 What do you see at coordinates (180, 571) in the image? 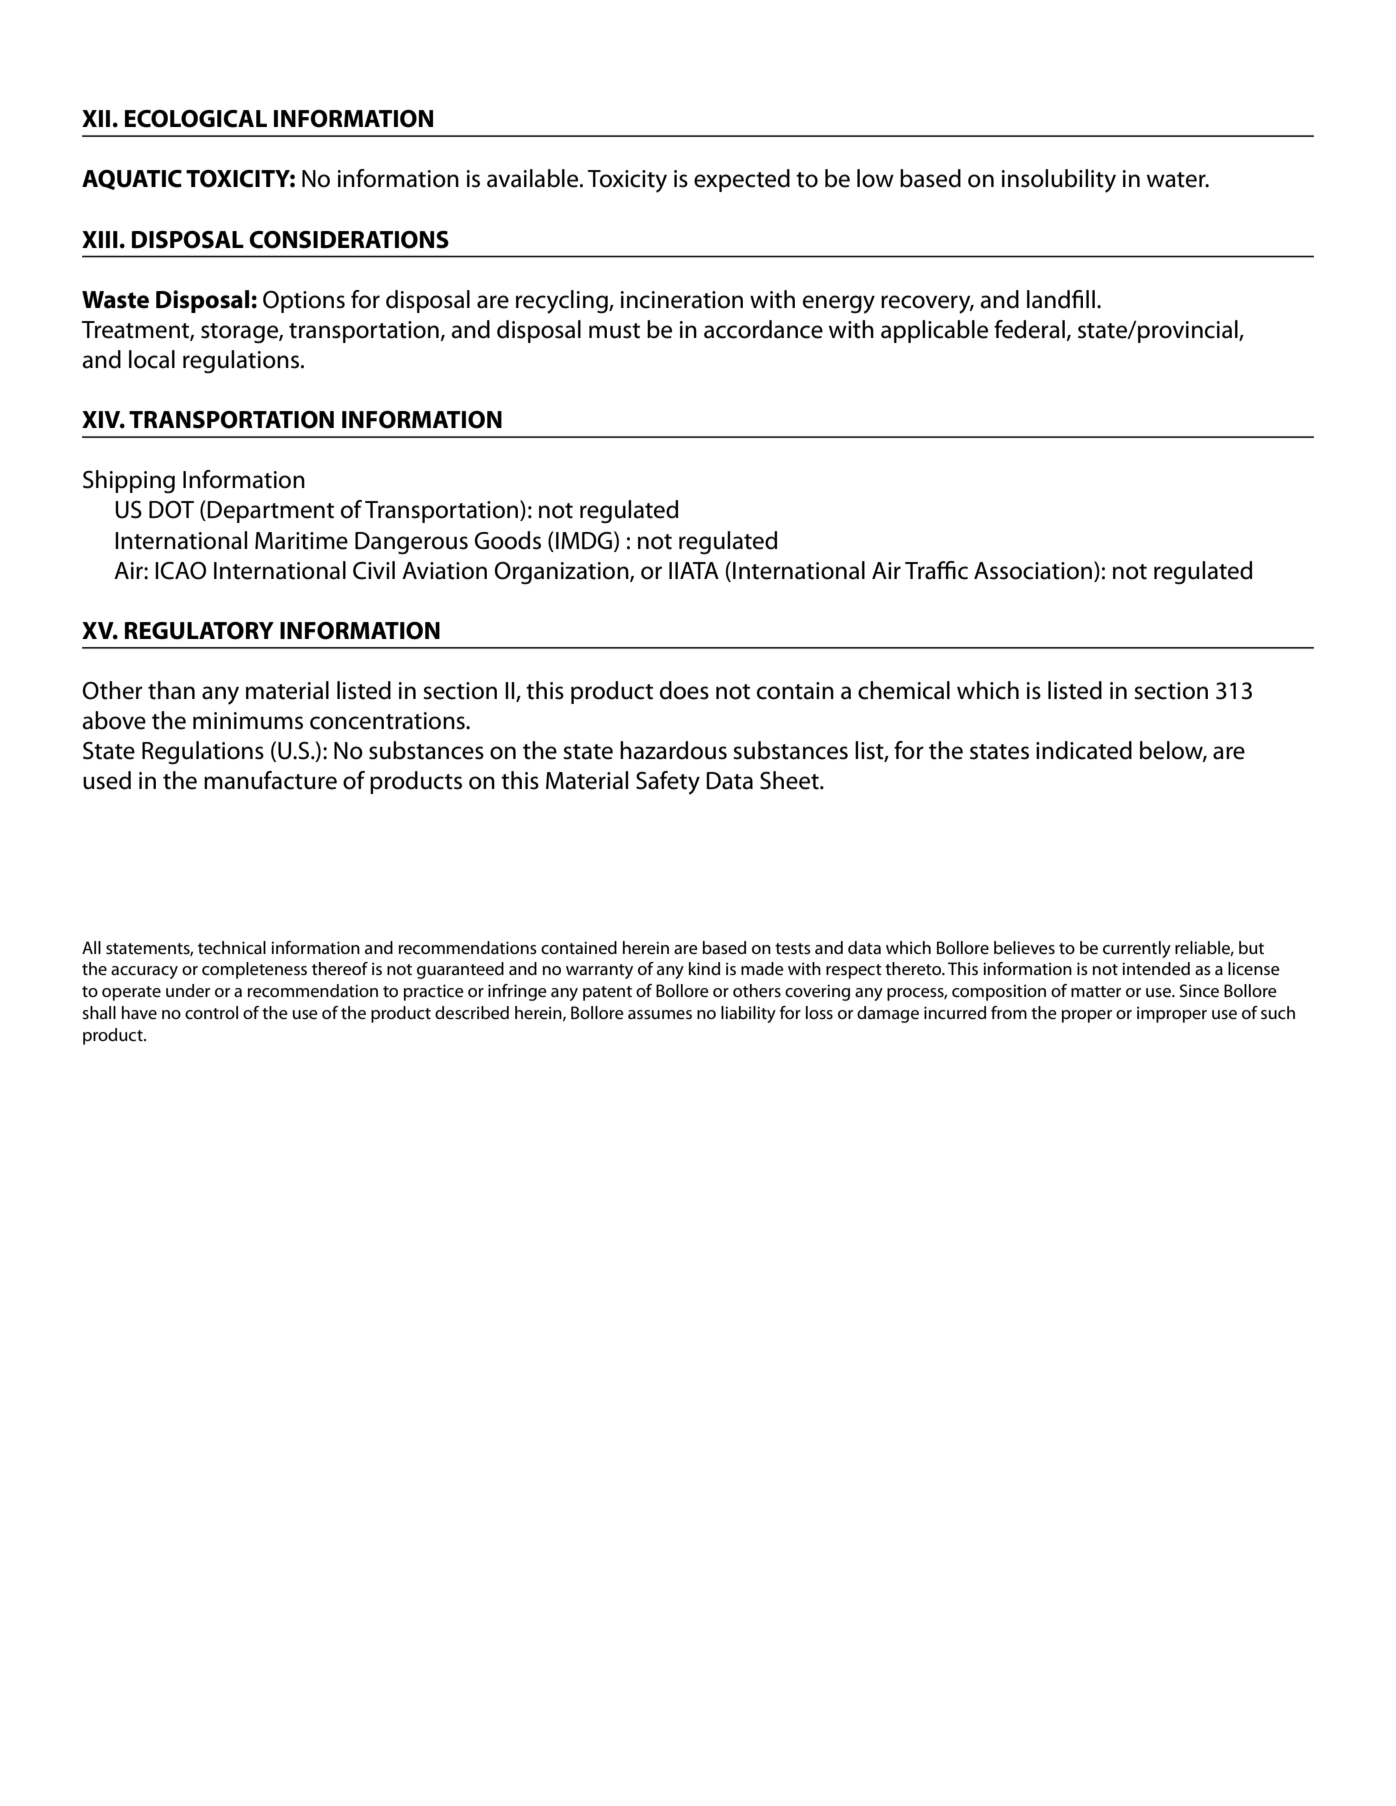
I see `ICAO` at bounding box center [180, 571].
